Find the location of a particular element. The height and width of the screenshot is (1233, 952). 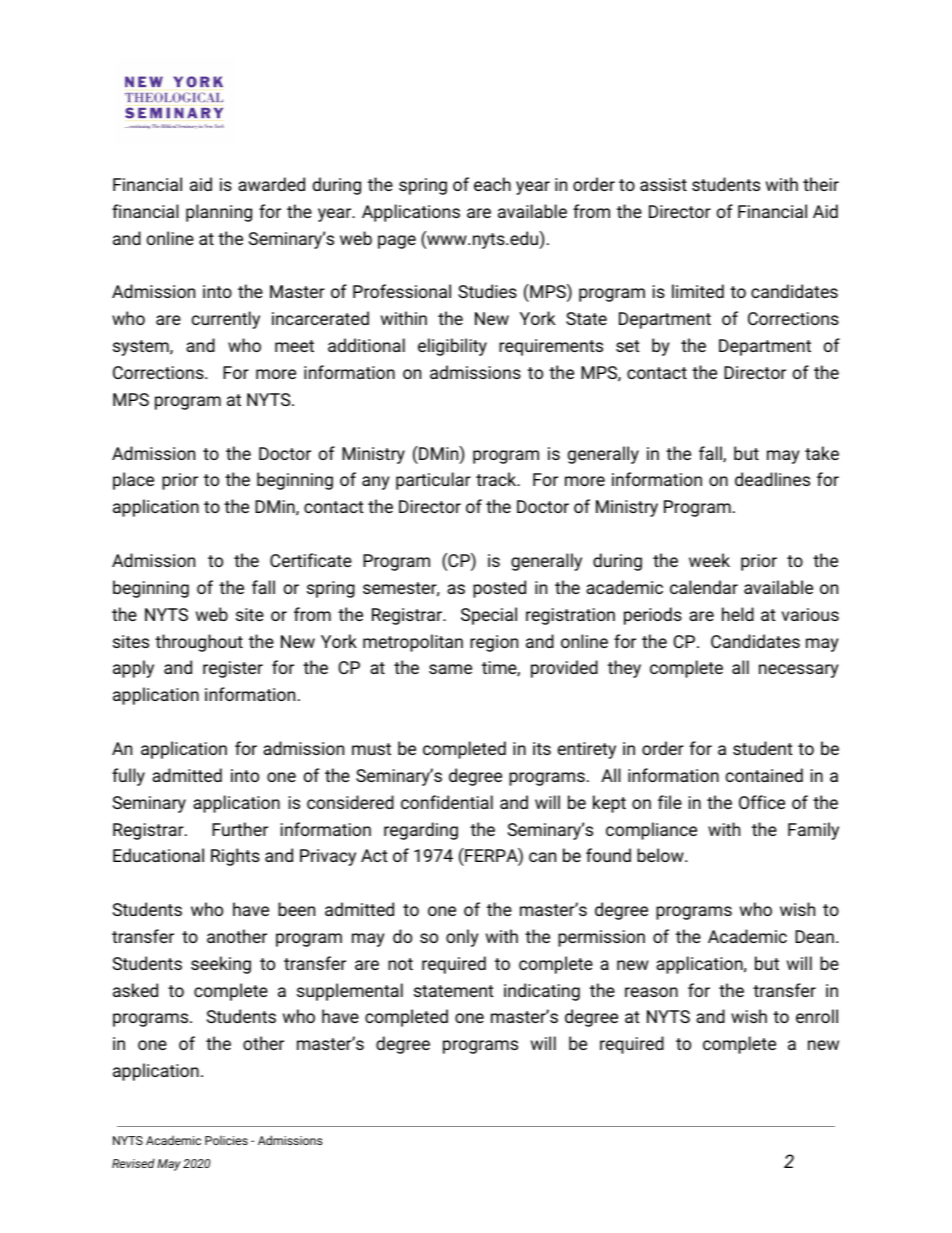

each is located at coordinates (492, 184).
